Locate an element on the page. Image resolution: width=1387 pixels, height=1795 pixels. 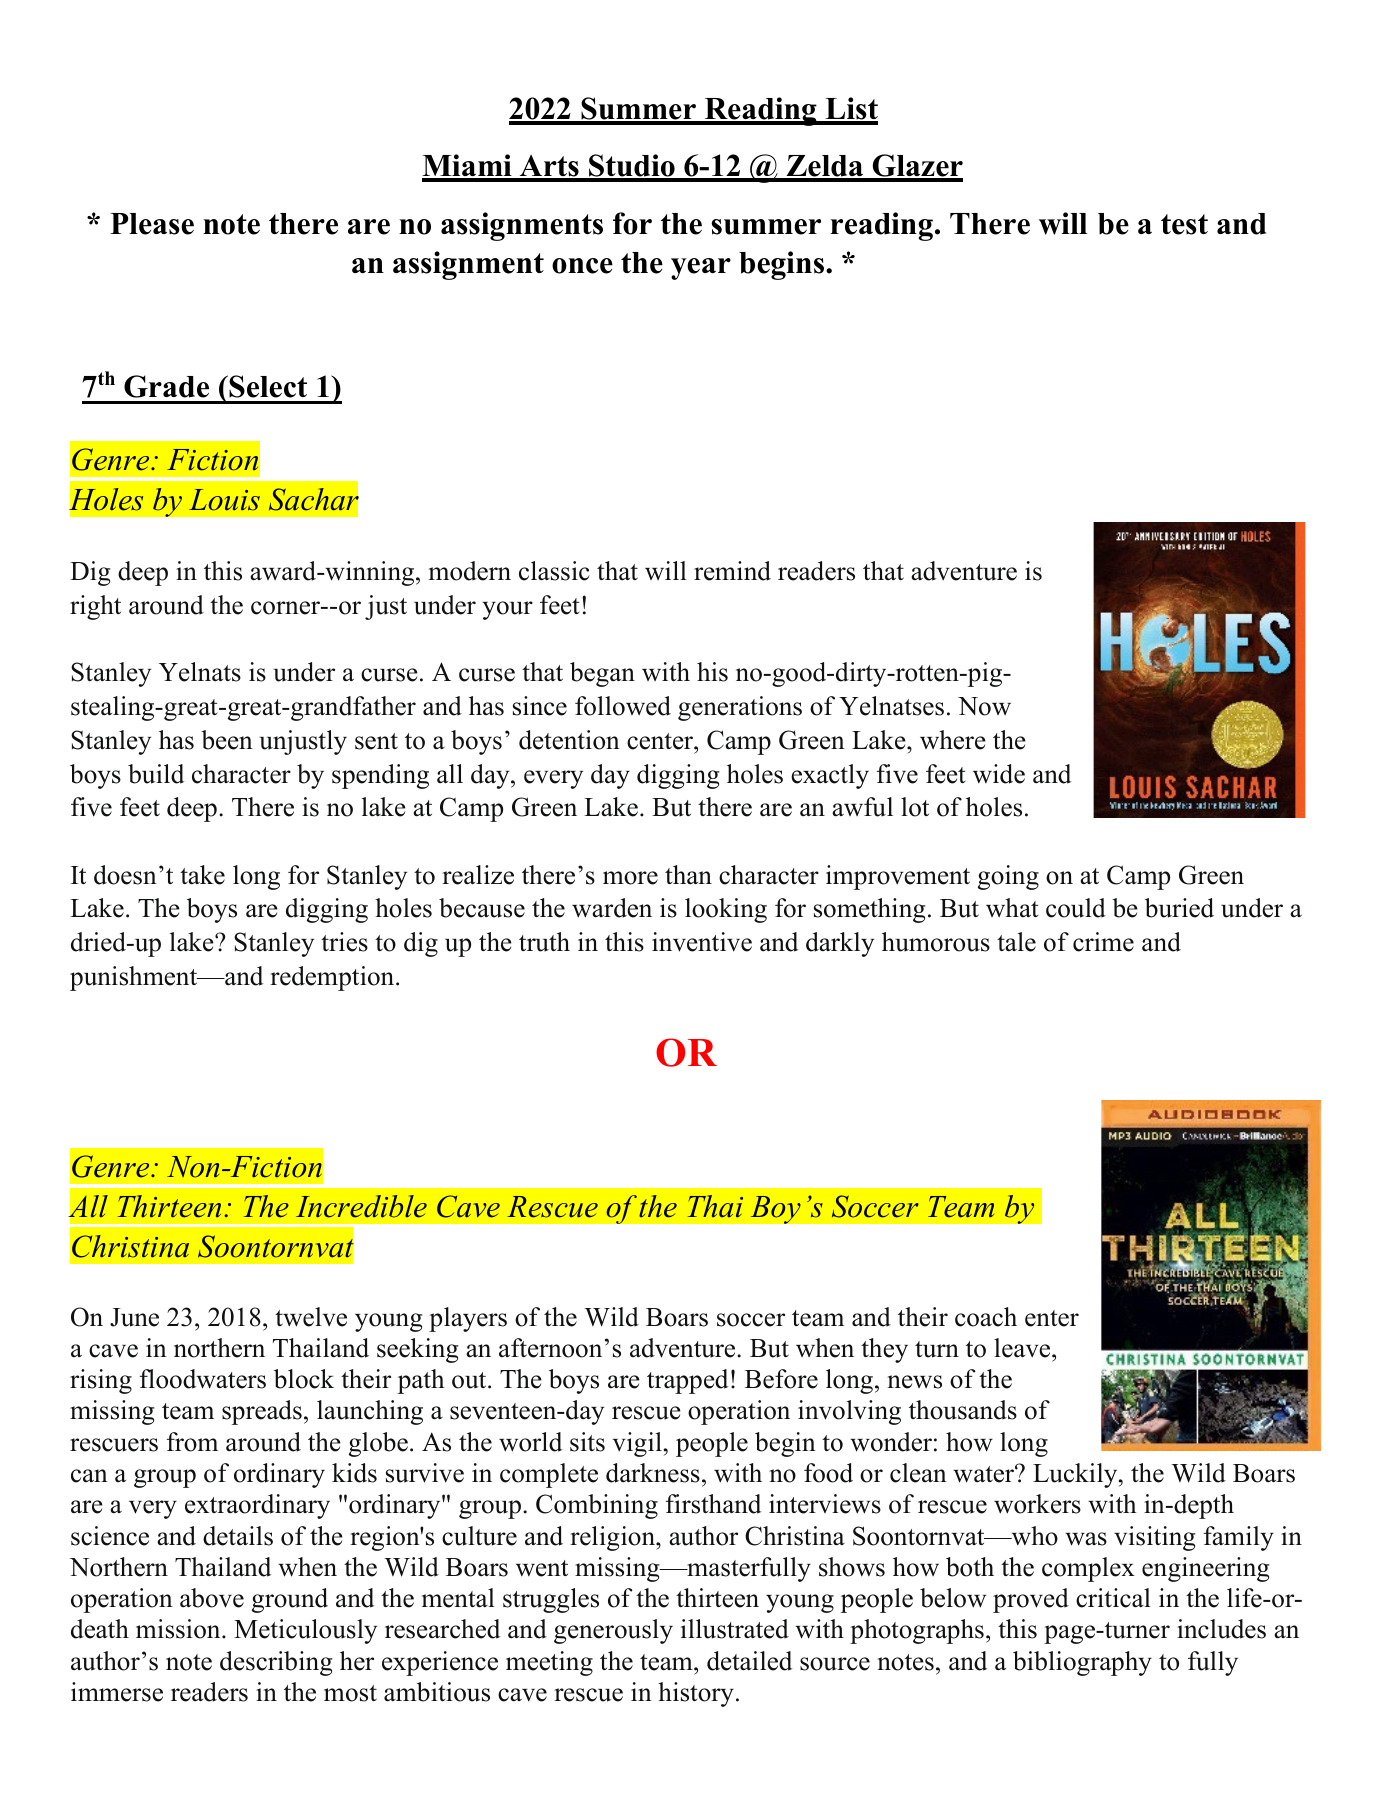
bibliography is located at coordinates (1082, 1663).
